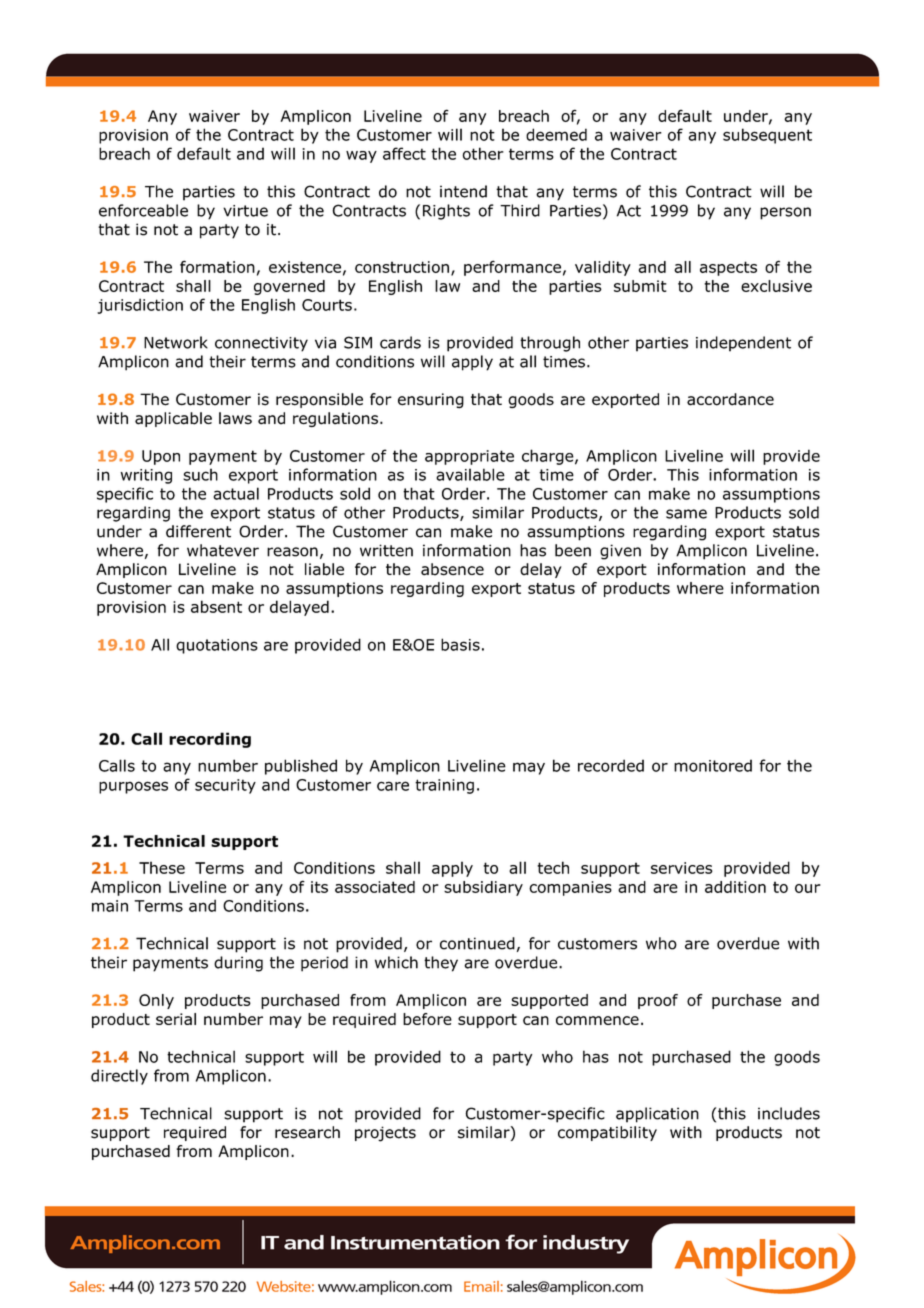 This image has width=924, height=1308. What do you see at coordinates (483, 888) in the image?
I see `subsidiary` at bounding box center [483, 888].
